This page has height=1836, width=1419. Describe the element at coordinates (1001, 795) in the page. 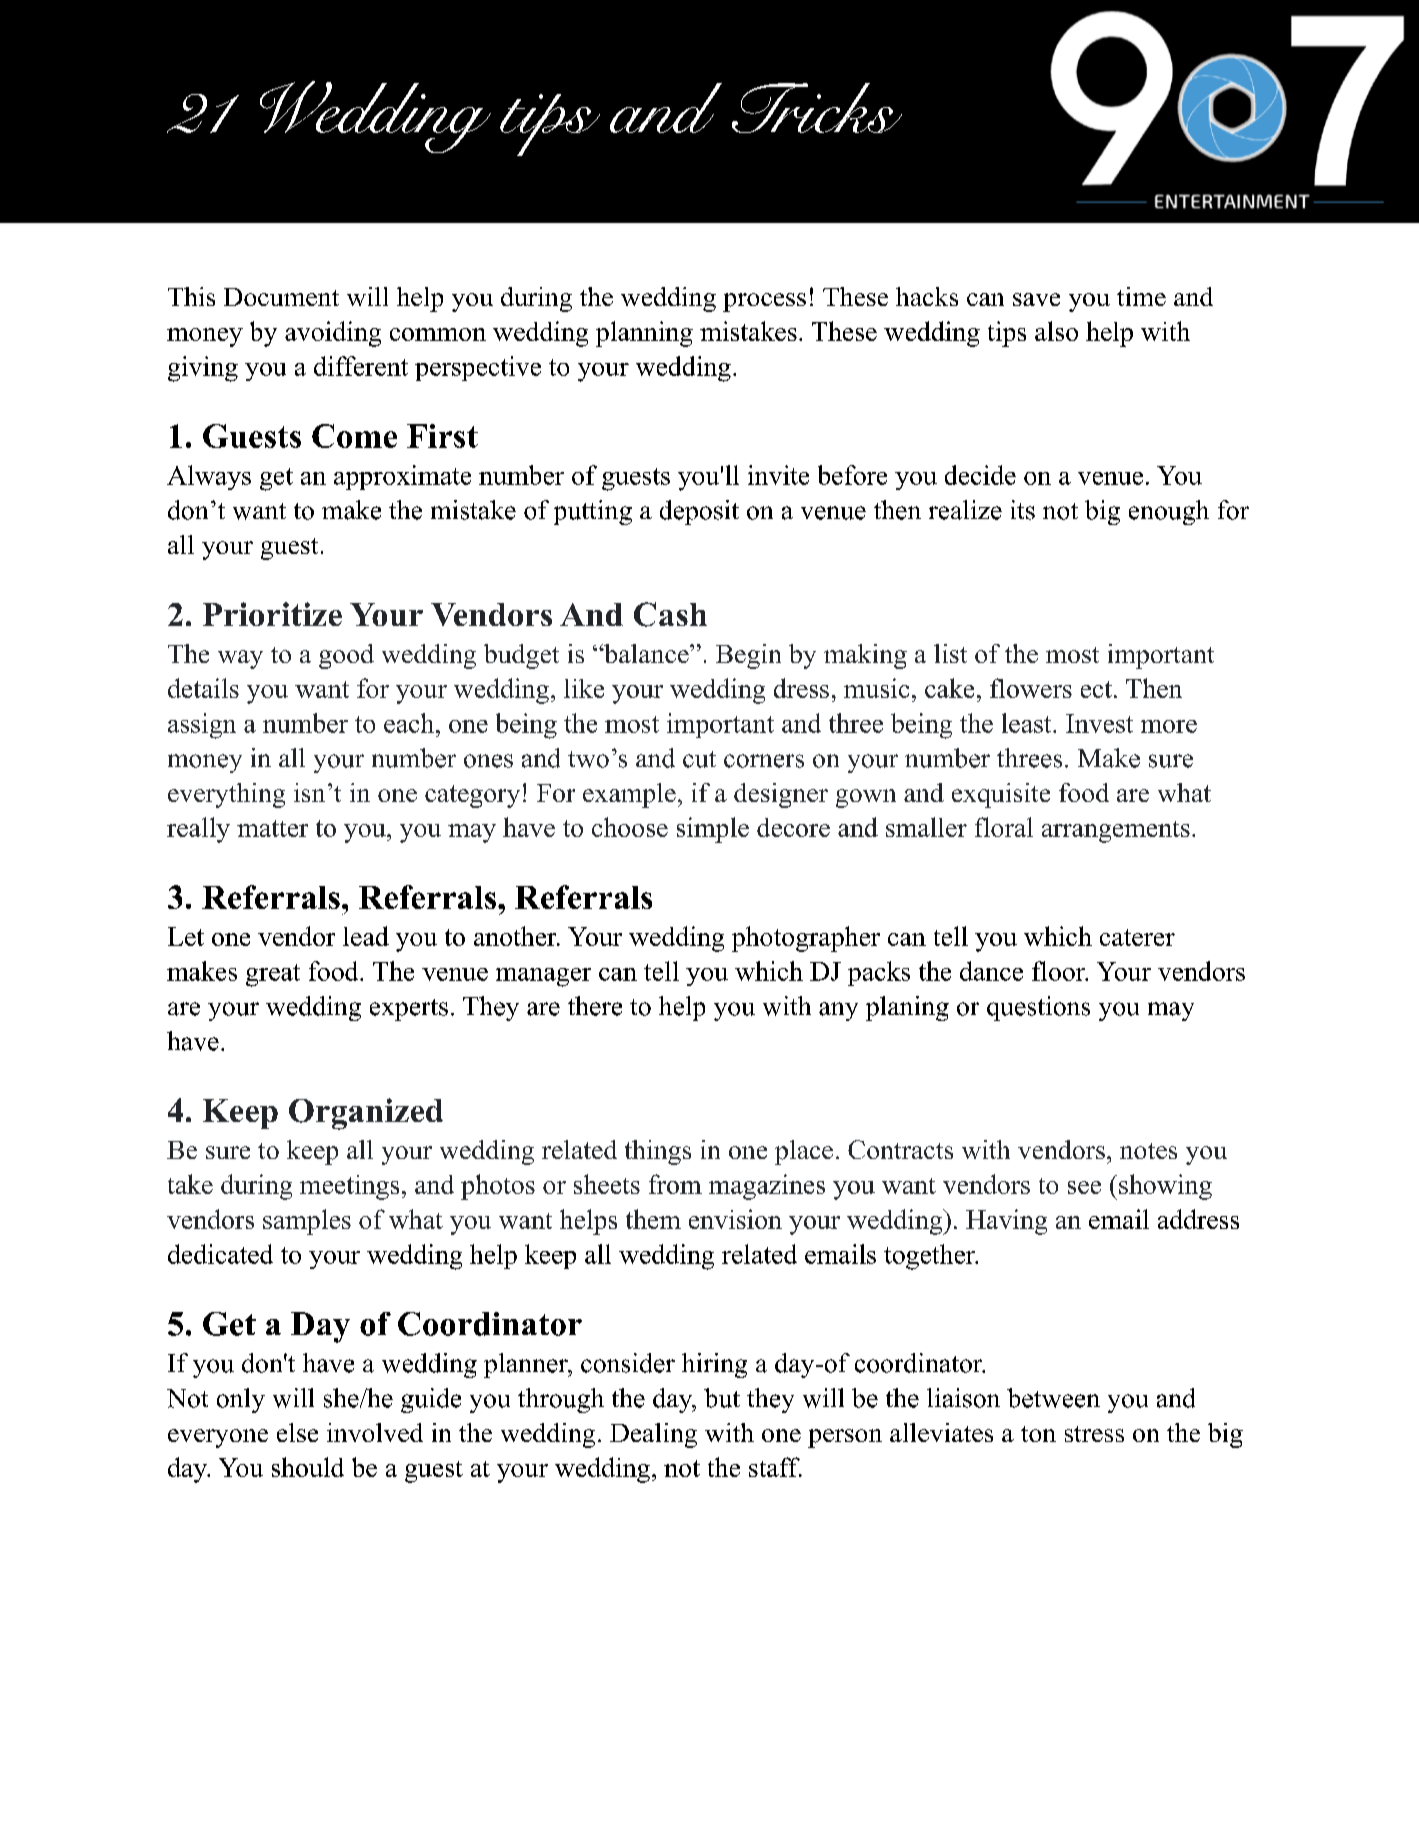

I see `exquisite` at that location.
